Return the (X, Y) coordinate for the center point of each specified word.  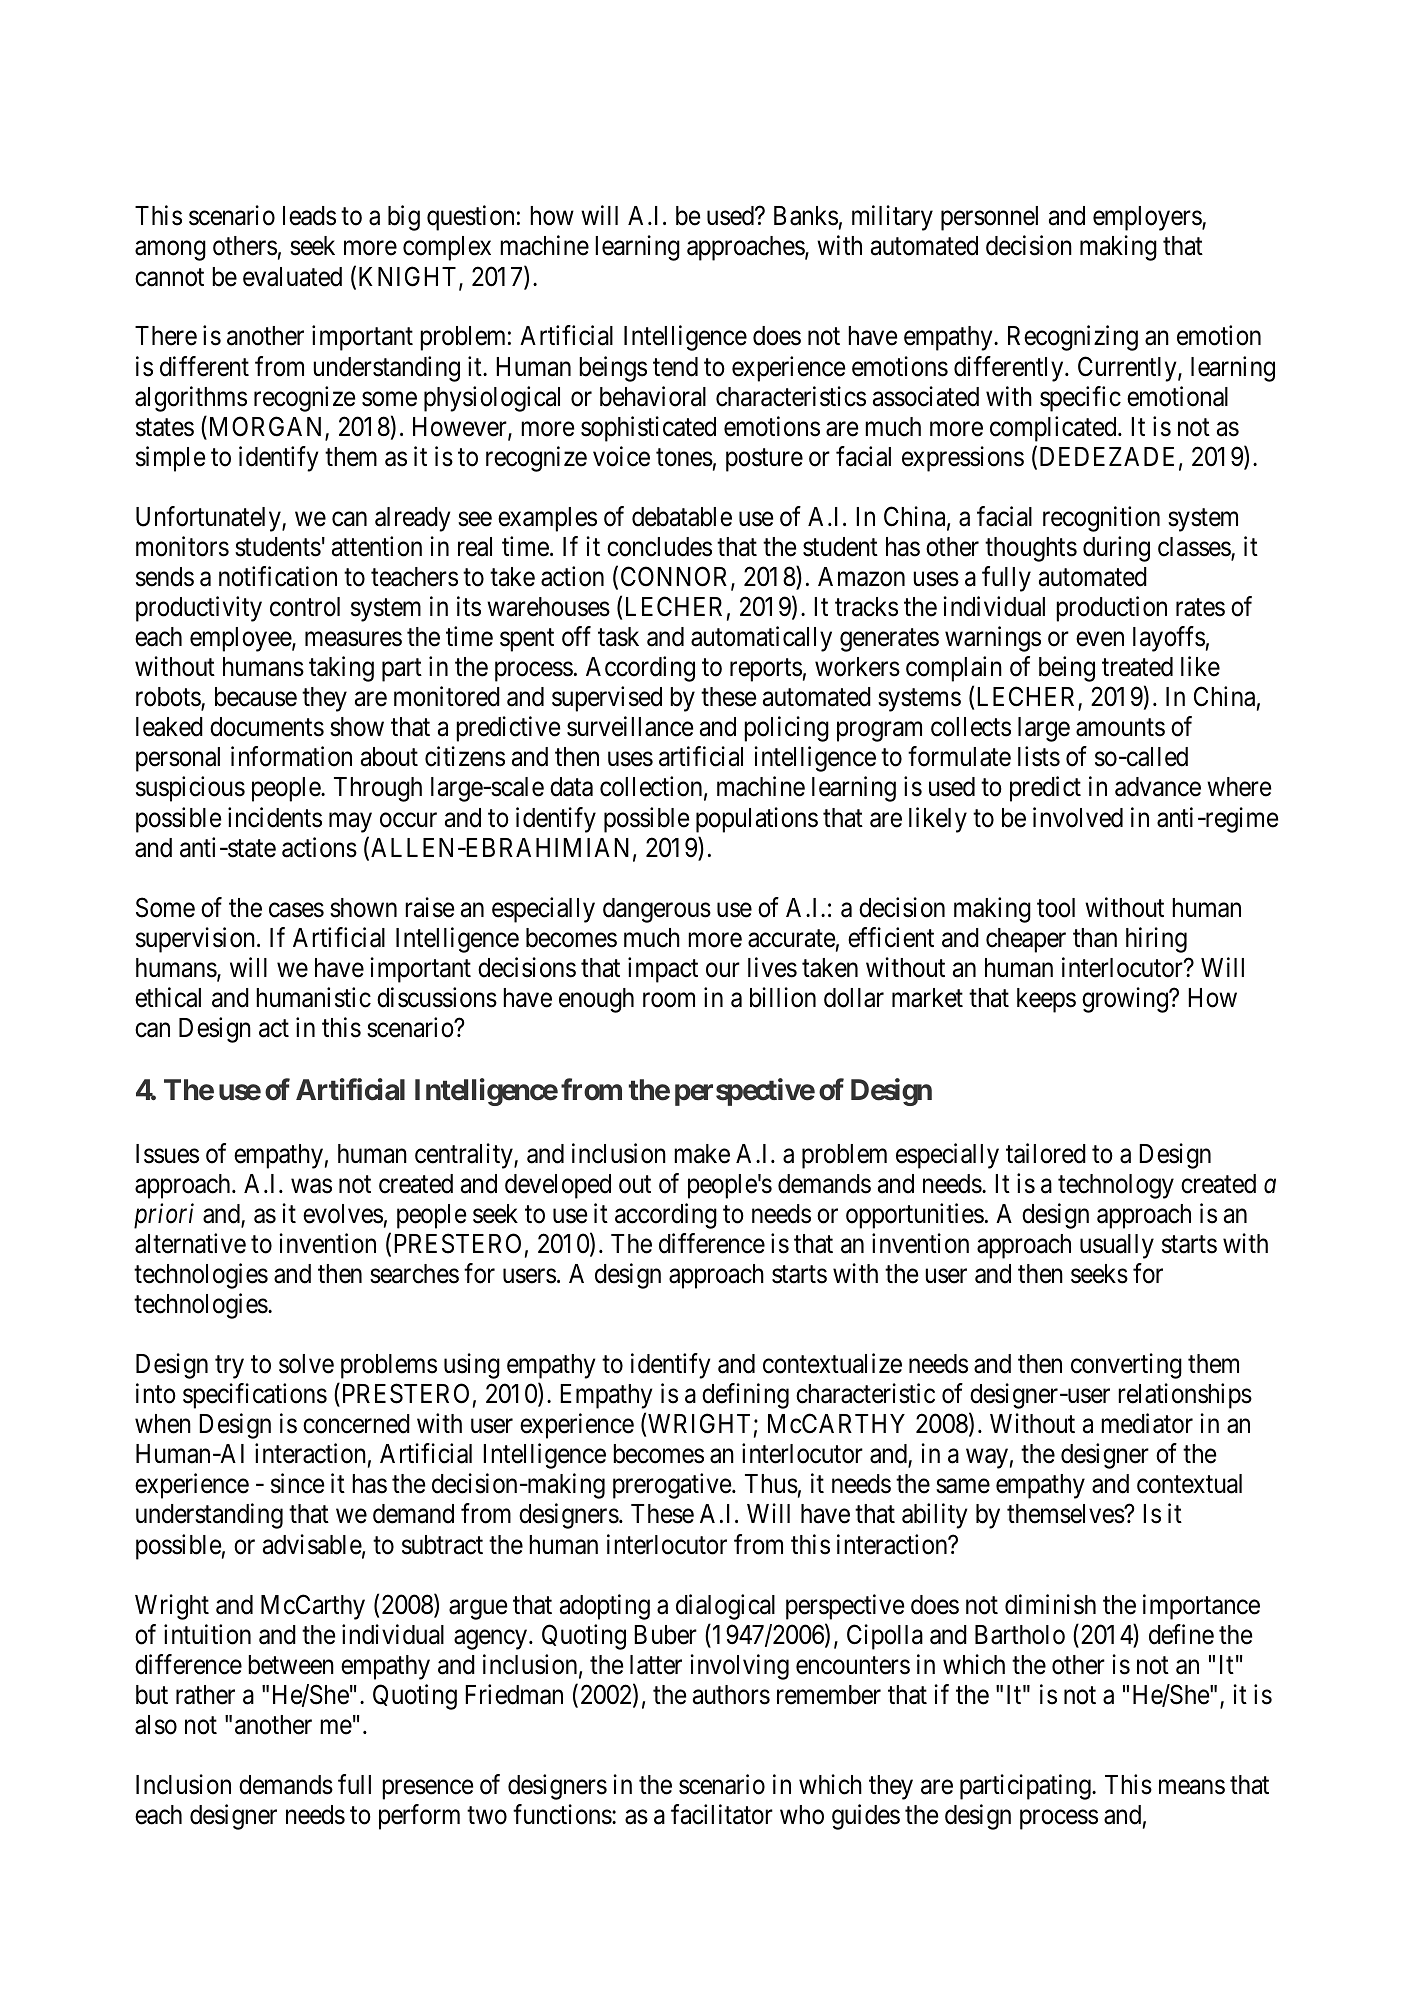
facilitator (722, 1814)
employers (1148, 218)
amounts (1120, 728)
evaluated (292, 277)
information (291, 757)
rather (205, 1695)
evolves (343, 1214)
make (702, 1154)
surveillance (630, 727)
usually (1117, 1246)
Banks (806, 216)
